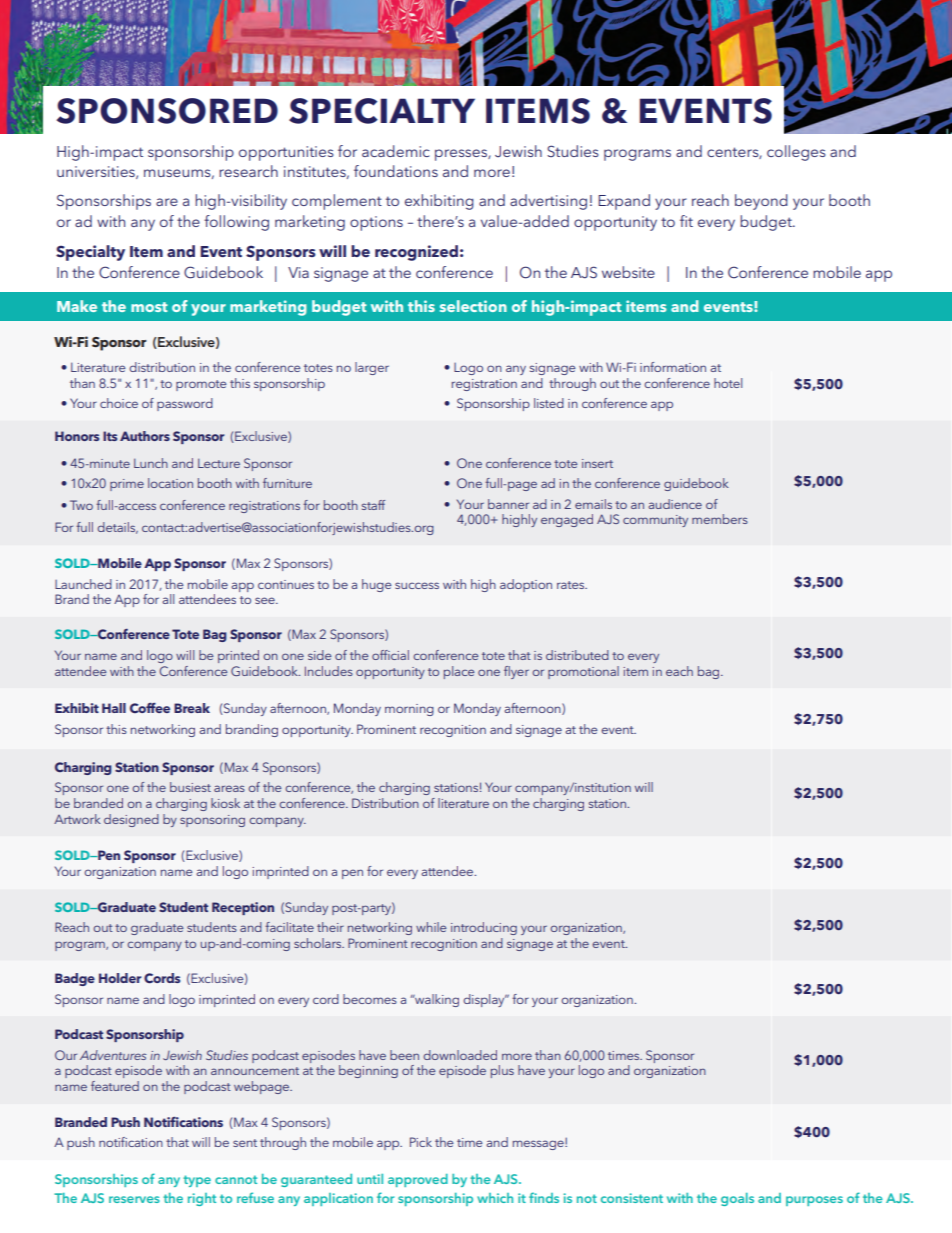 This document has height=1233, width=952. Describe the element at coordinates (243, 908) in the document. I see `Reception` at that location.
